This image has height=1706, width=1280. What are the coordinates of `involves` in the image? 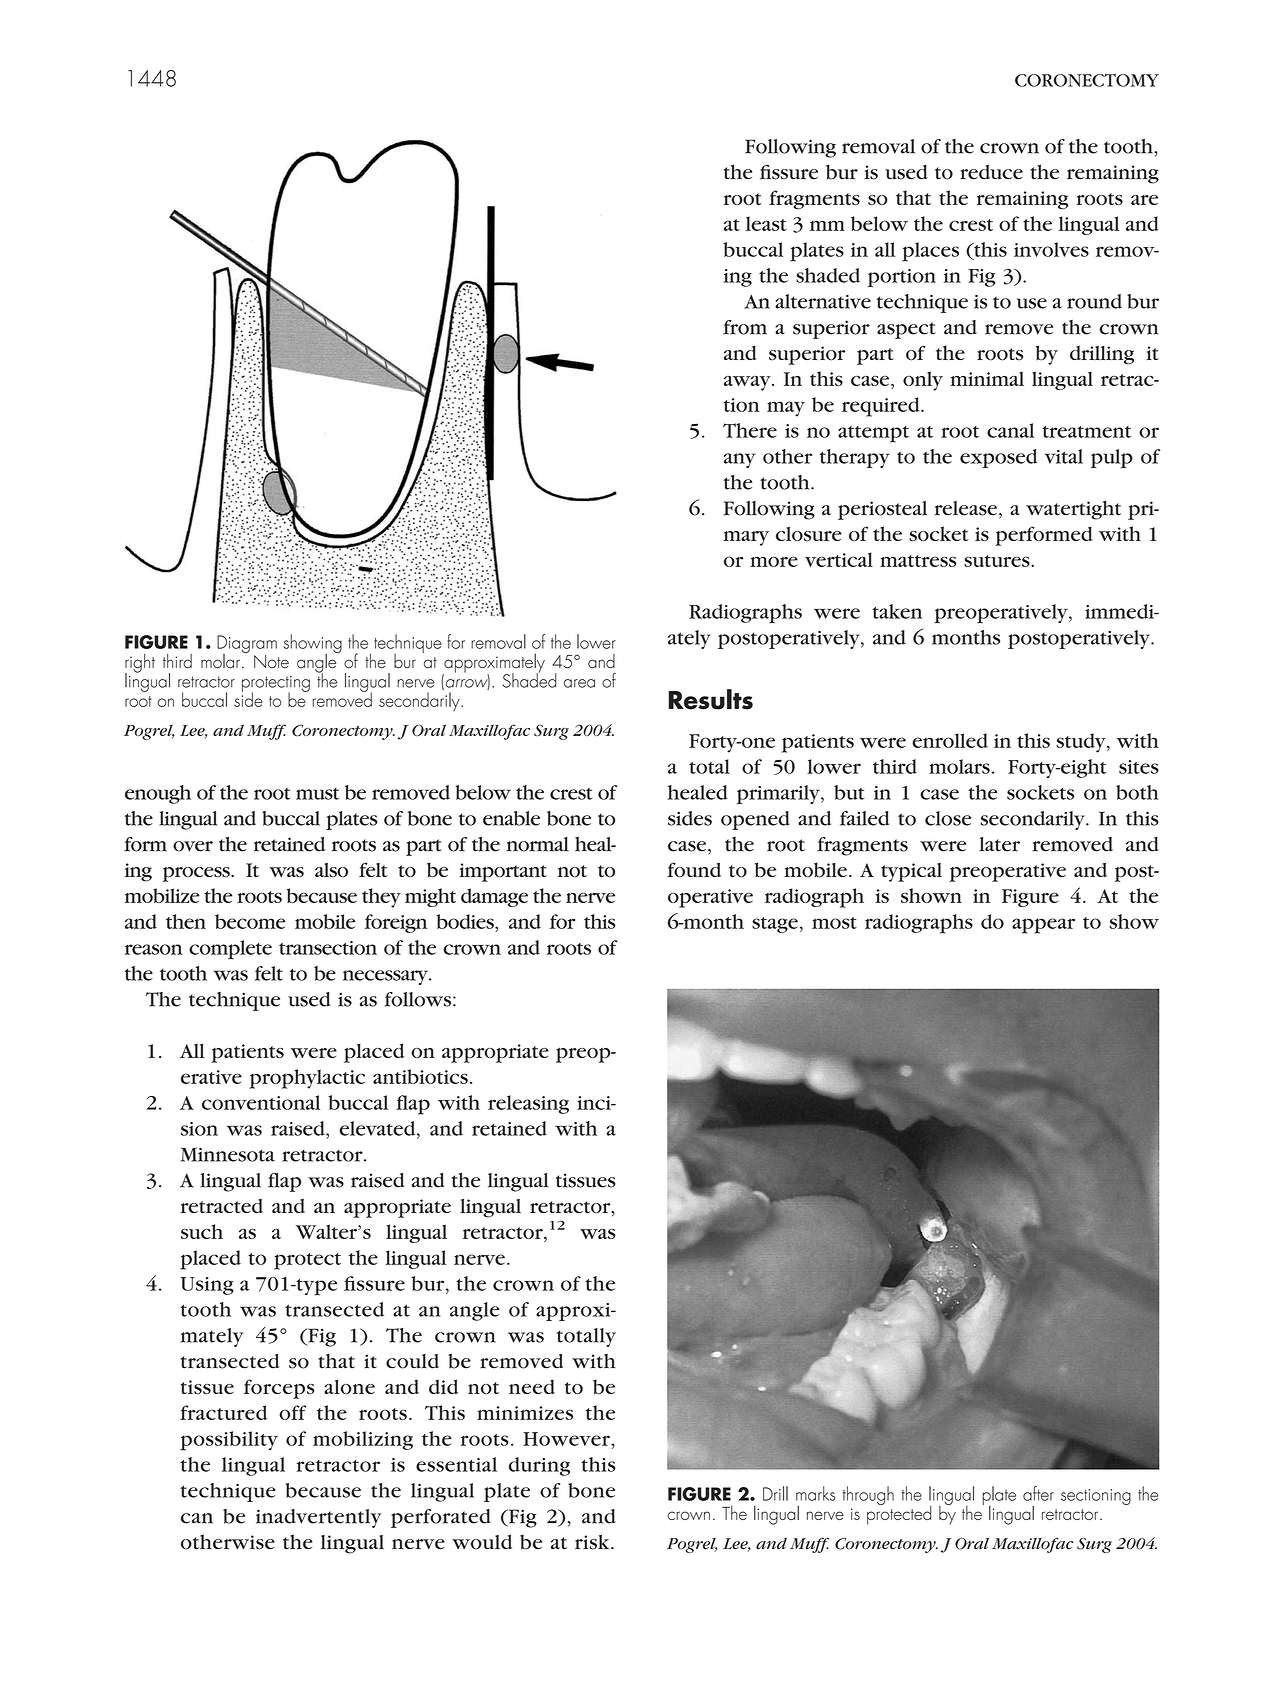 It's located at (1051, 249).
